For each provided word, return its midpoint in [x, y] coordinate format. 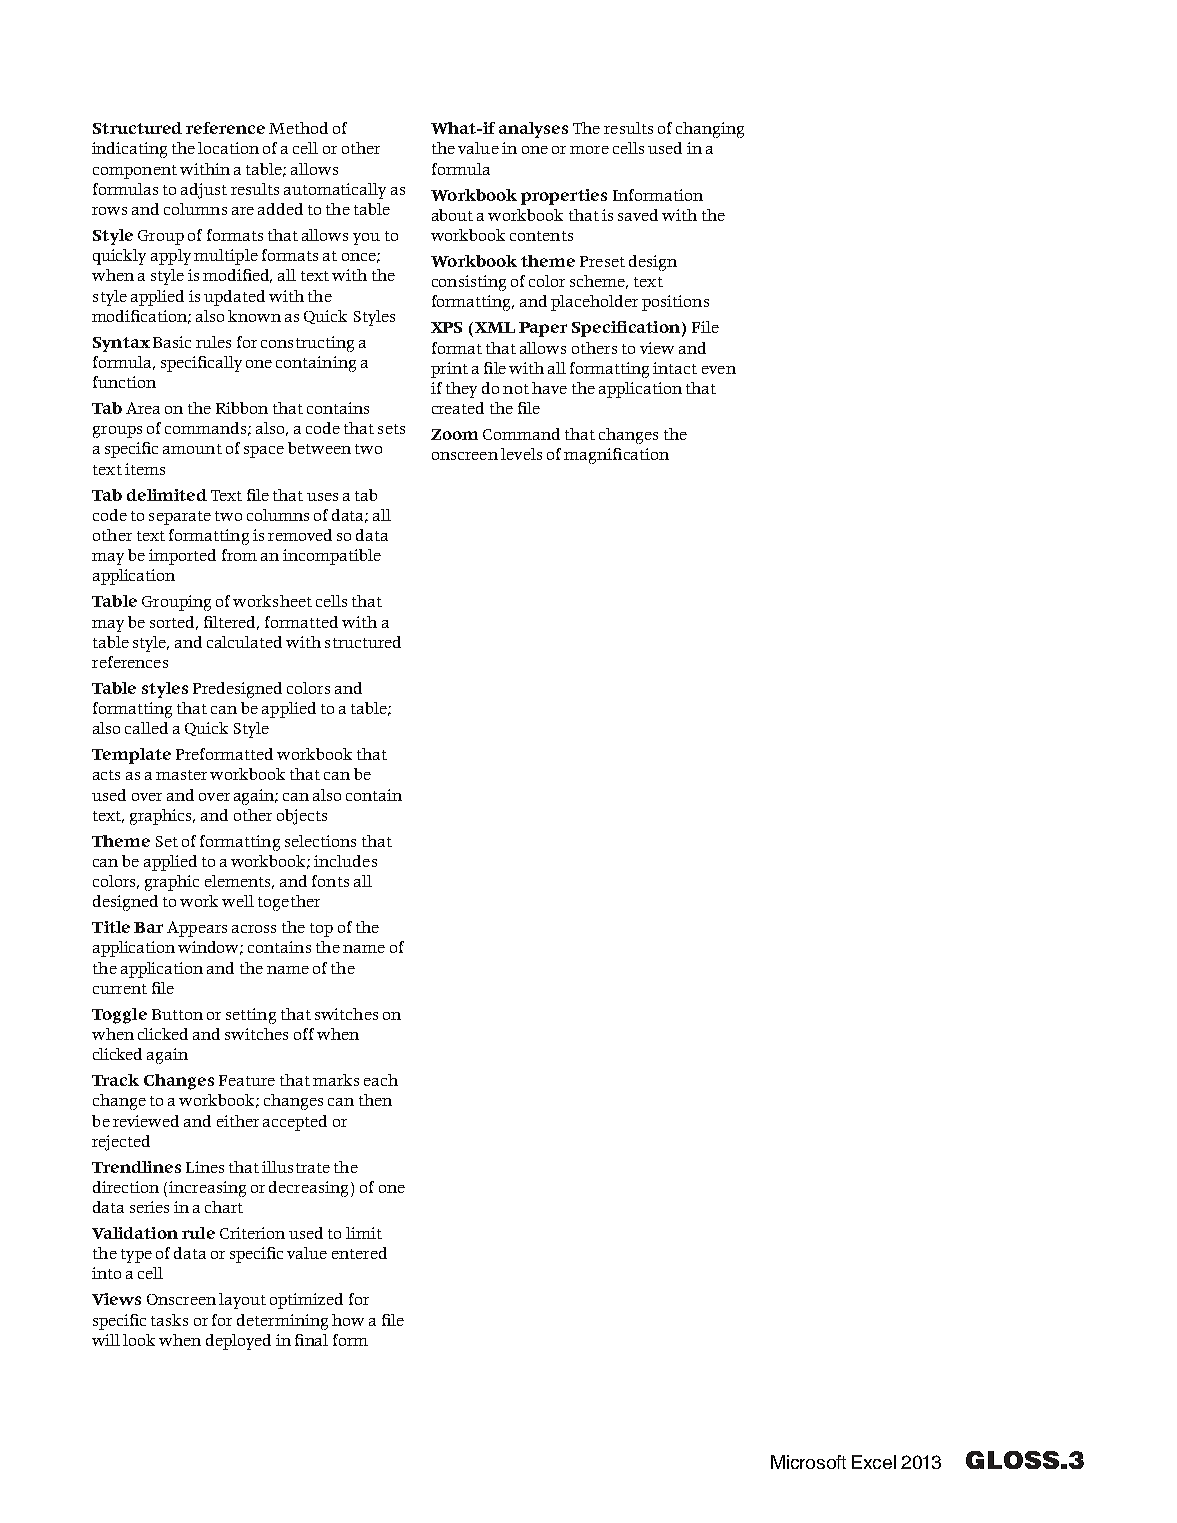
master [181, 775]
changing [710, 130]
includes [345, 861]
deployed [238, 1342]
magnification [616, 456]
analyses [533, 130]
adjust [204, 191]
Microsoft [808, 1462]
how [348, 1320]
